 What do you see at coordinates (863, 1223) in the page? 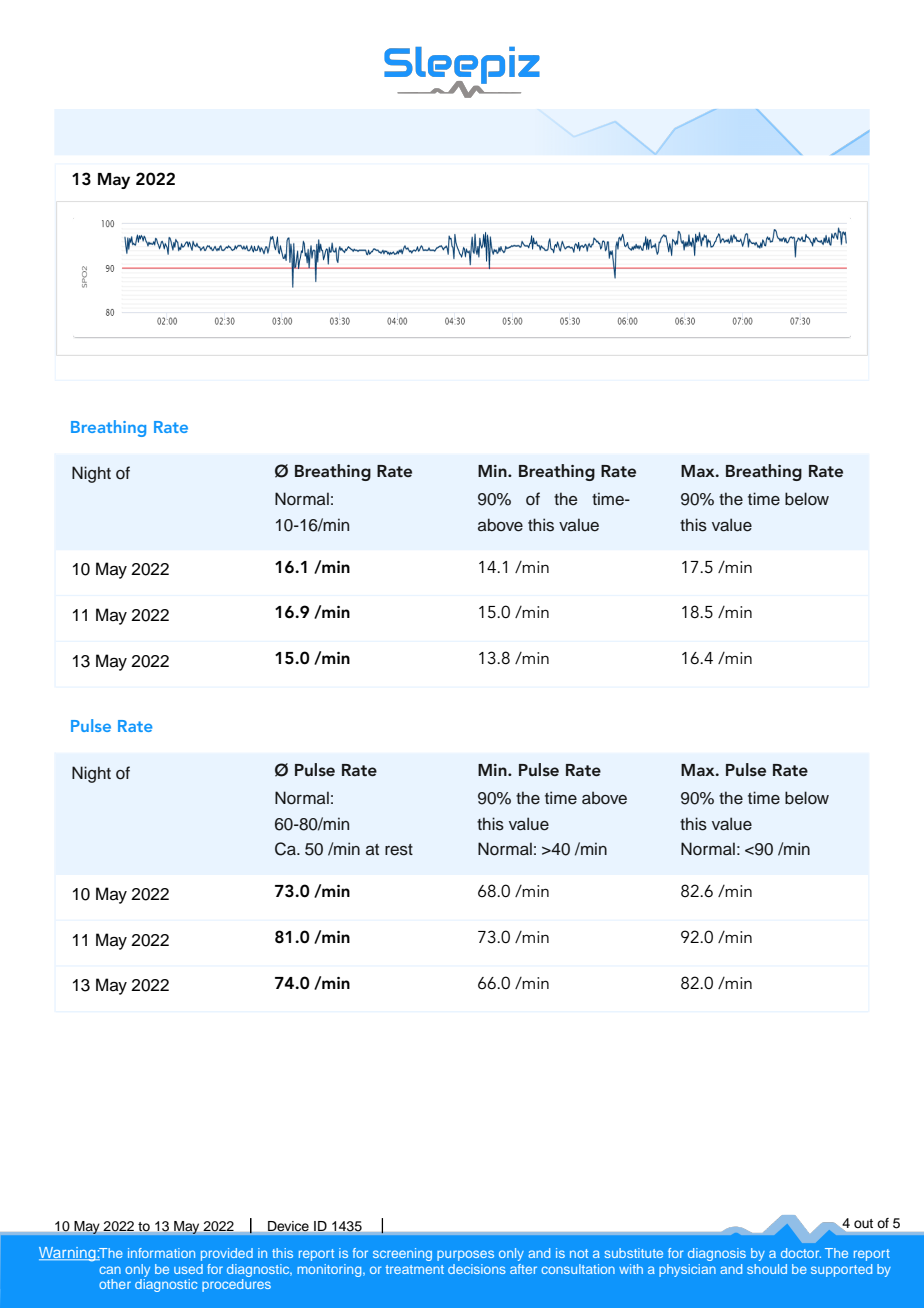
I see `out` at bounding box center [863, 1223].
